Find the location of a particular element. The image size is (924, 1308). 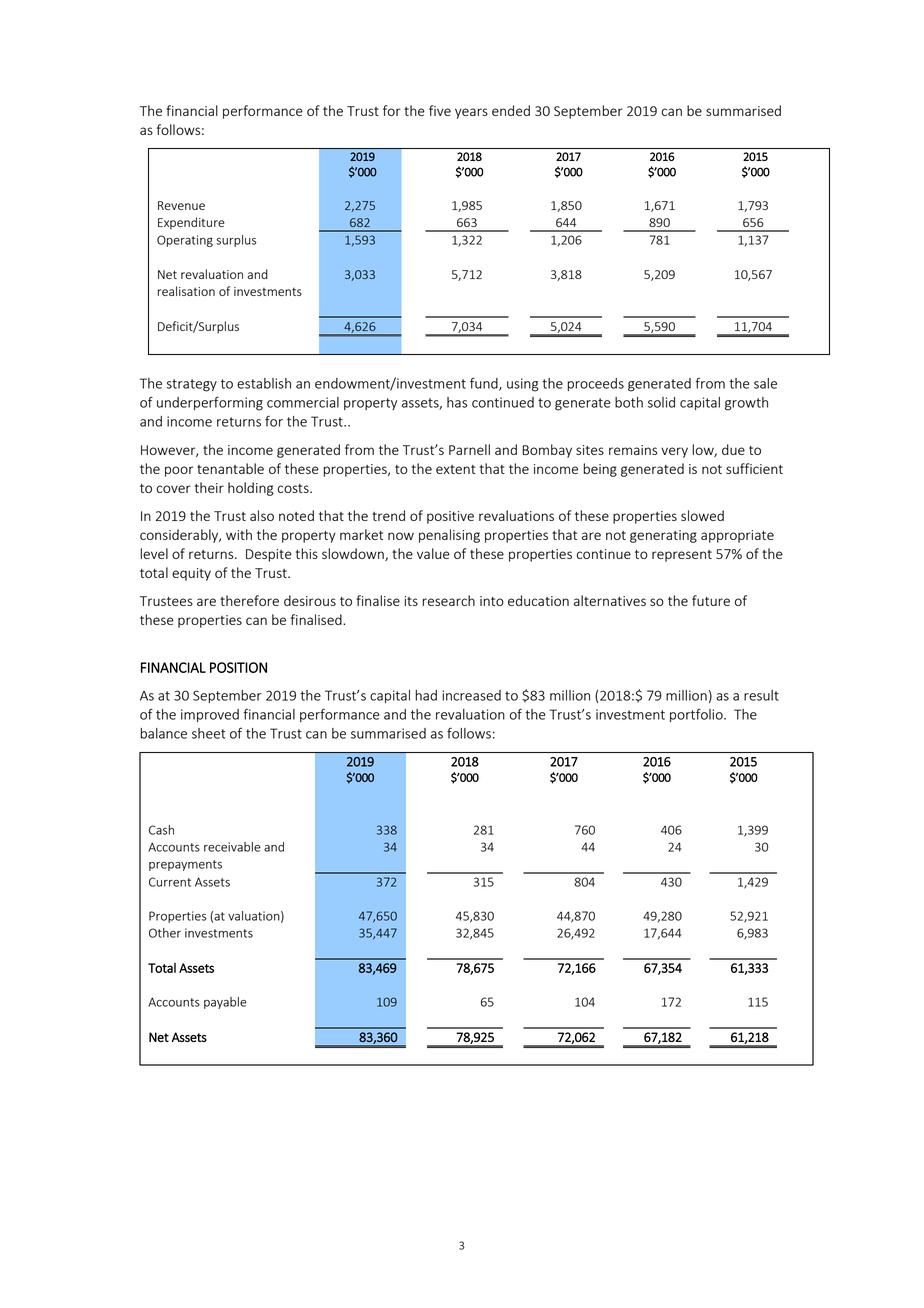

improved is located at coordinates (210, 715).
